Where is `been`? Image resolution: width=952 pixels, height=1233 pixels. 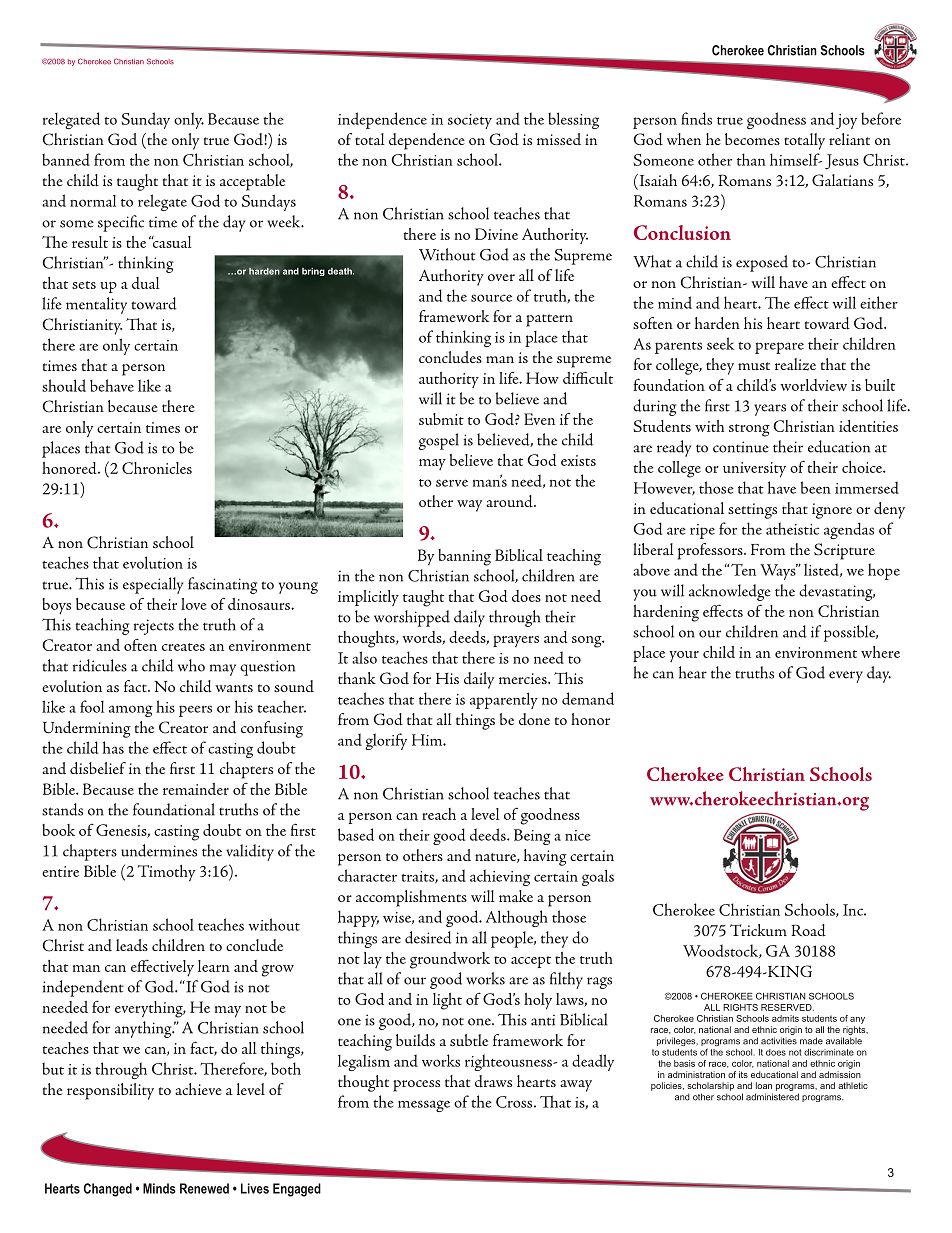 been is located at coordinates (816, 487).
